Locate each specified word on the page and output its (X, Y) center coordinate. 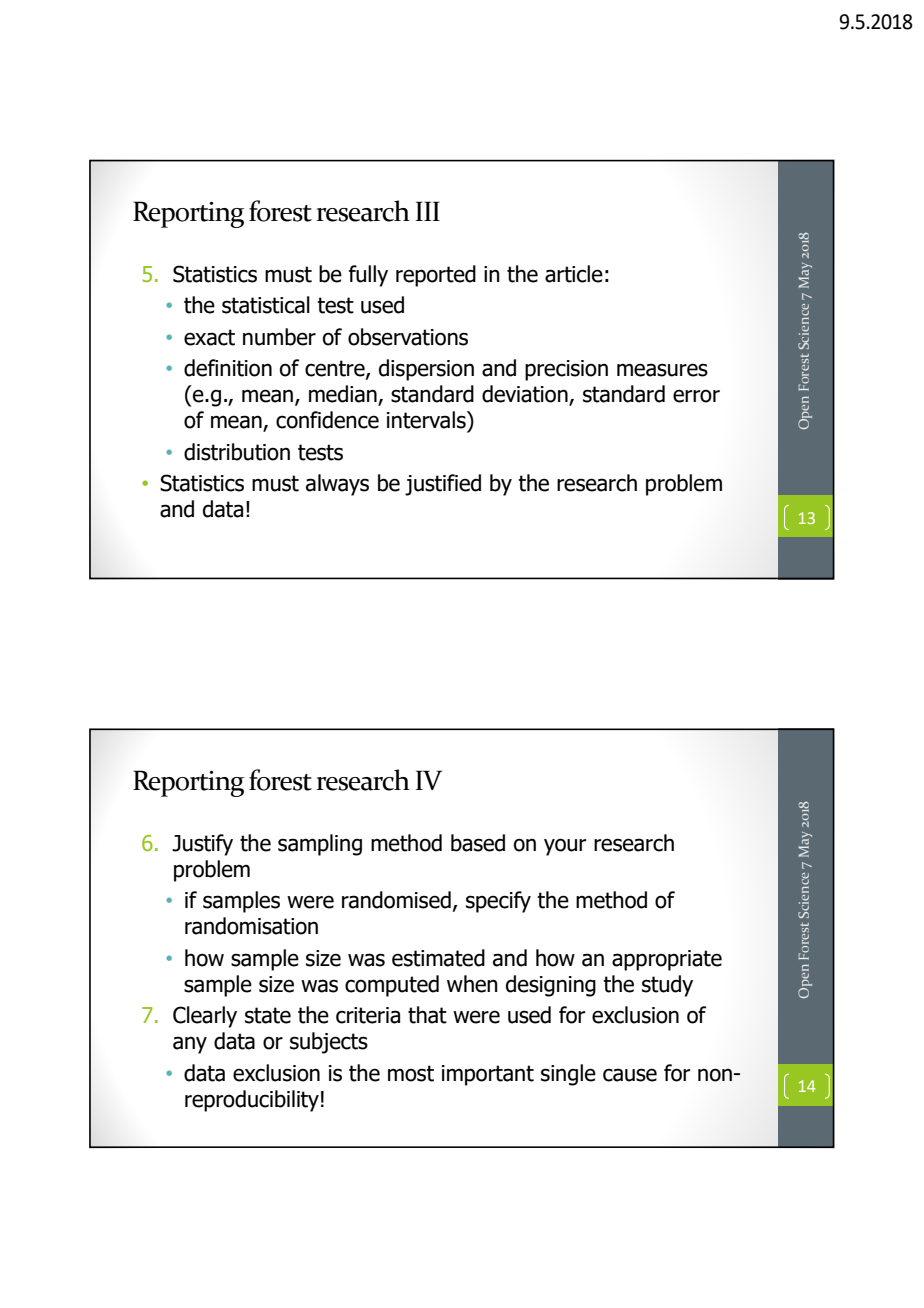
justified (443, 485)
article (574, 274)
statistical (266, 305)
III (428, 211)
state (268, 1015)
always (337, 485)
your (565, 847)
